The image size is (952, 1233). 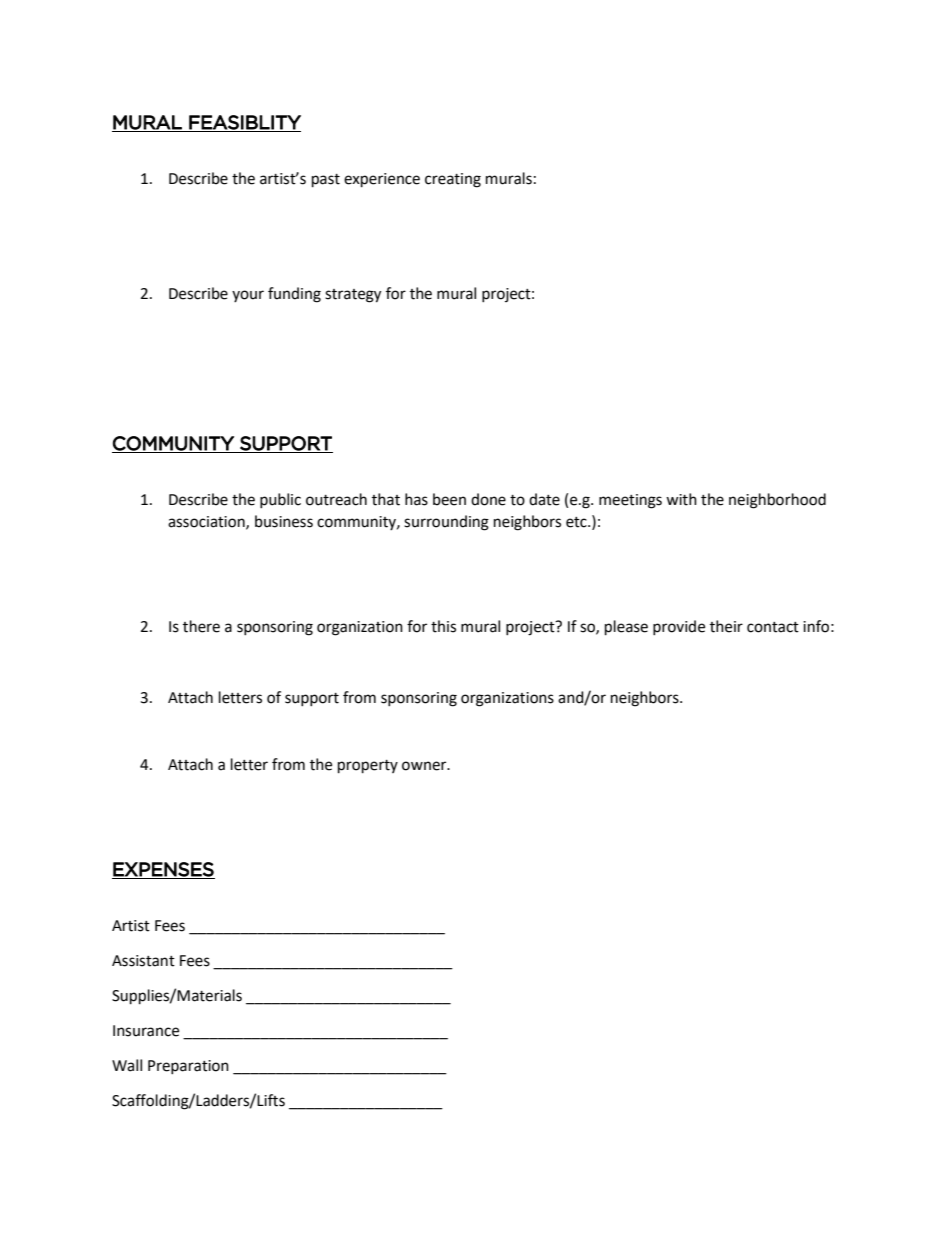 What do you see at coordinates (382, 180) in the screenshot?
I see `experience` at bounding box center [382, 180].
